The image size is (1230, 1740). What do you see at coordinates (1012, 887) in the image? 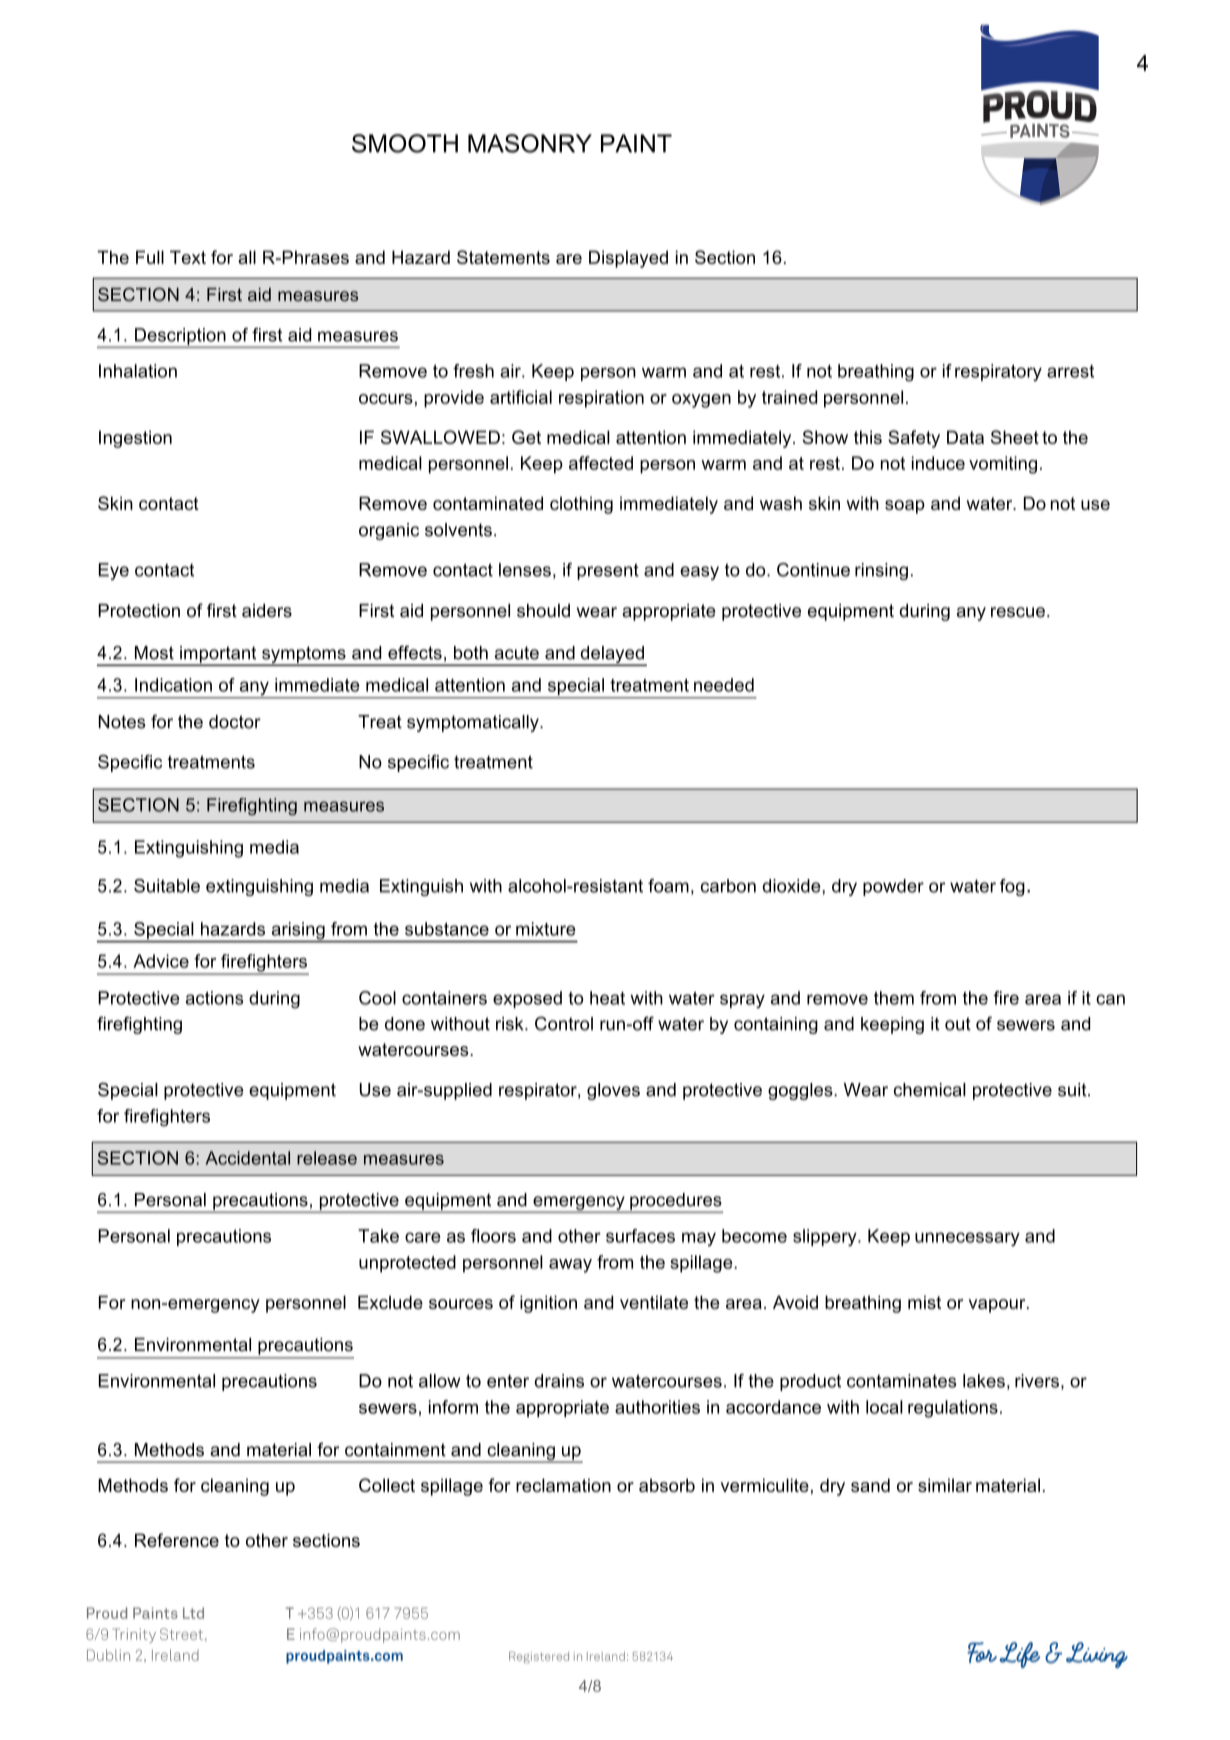
I see `fog` at bounding box center [1012, 887].
